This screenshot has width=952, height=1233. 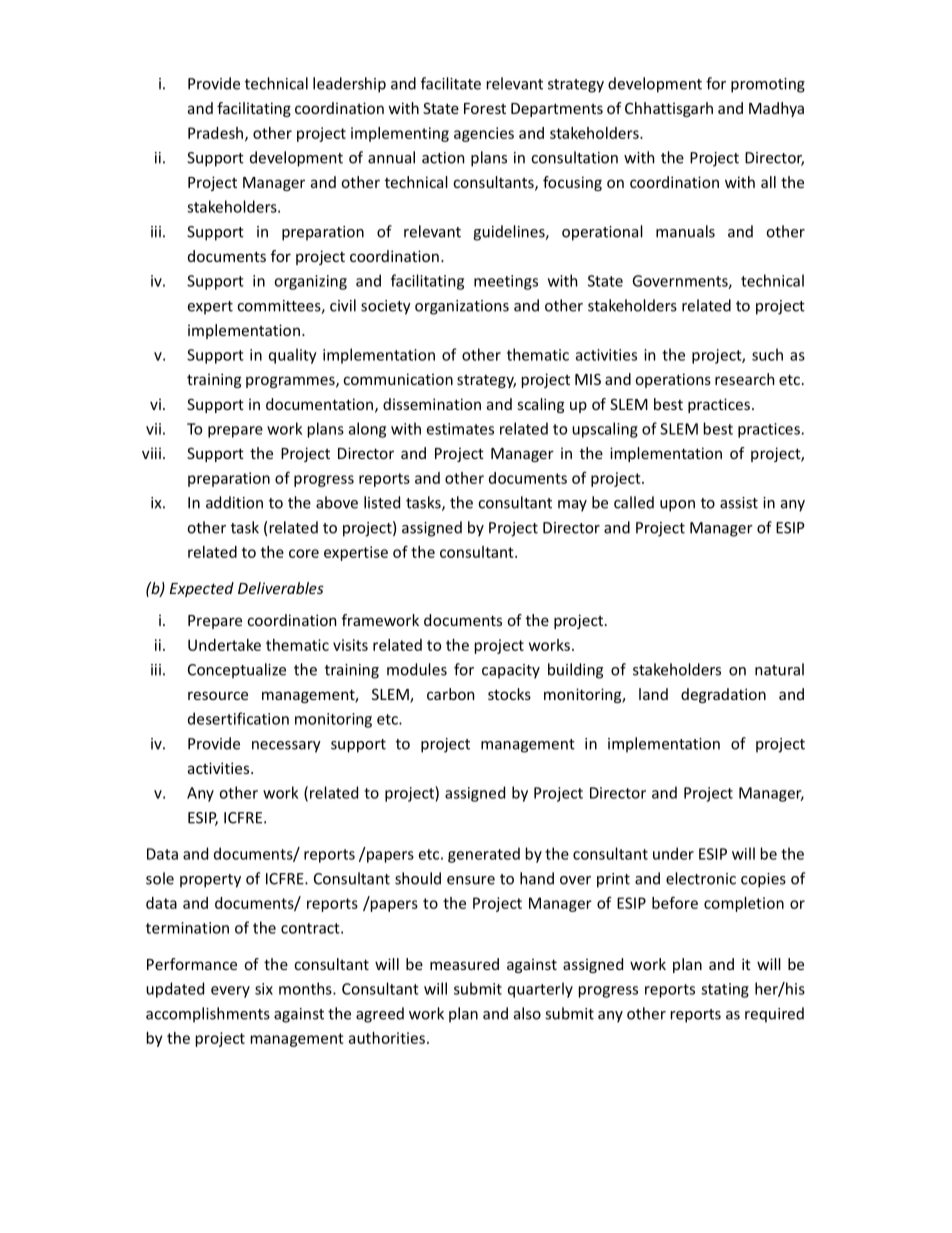 I want to click on upon, so click(x=677, y=506).
